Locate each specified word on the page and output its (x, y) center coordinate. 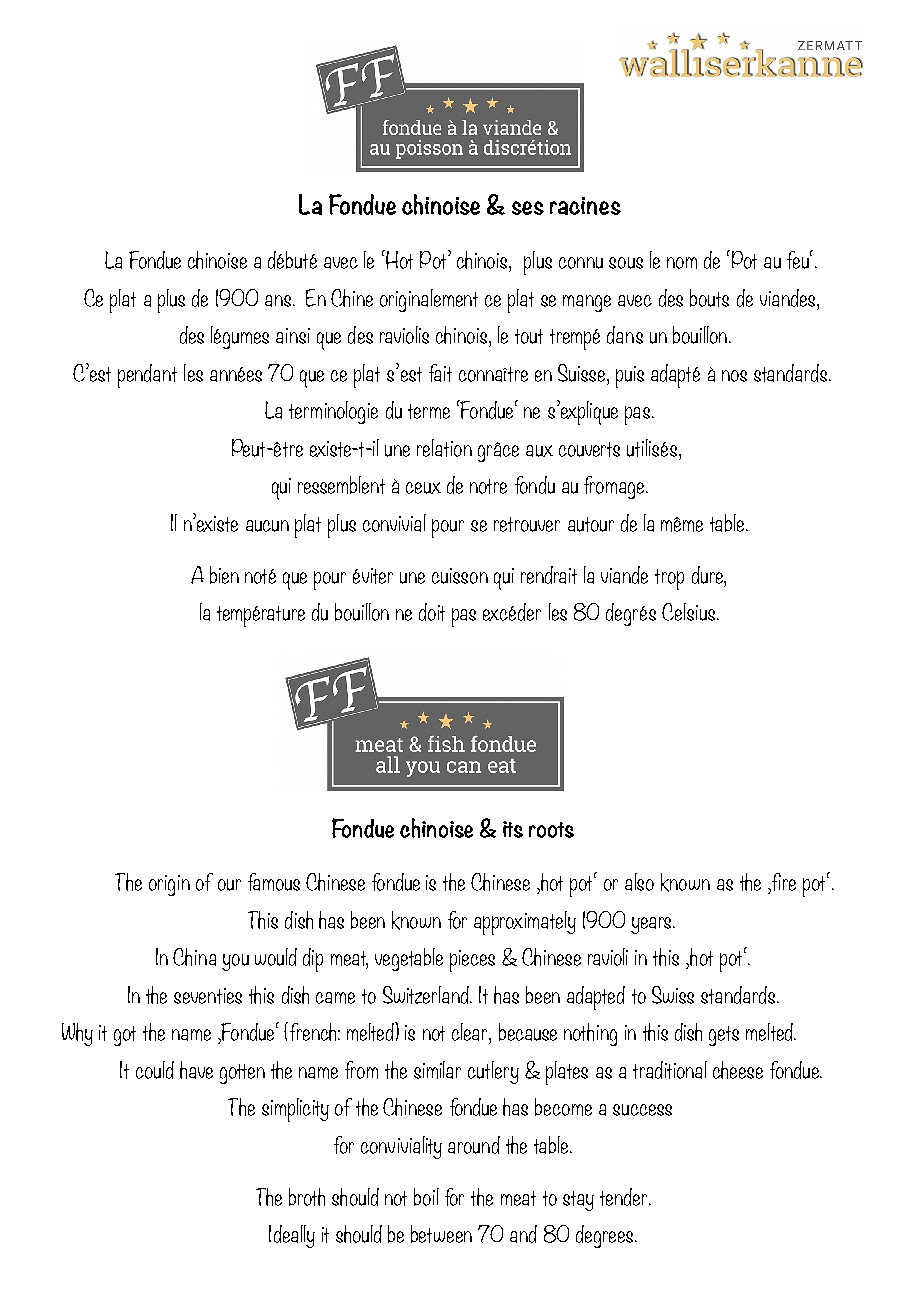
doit (432, 612)
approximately (525, 923)
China (194, 957)
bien (224, 575)
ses (528, 208)
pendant (147, 376)
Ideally (292, 1236)
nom (682, 263)
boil (426, 1197)
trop (669, 579)
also (639, 882)
